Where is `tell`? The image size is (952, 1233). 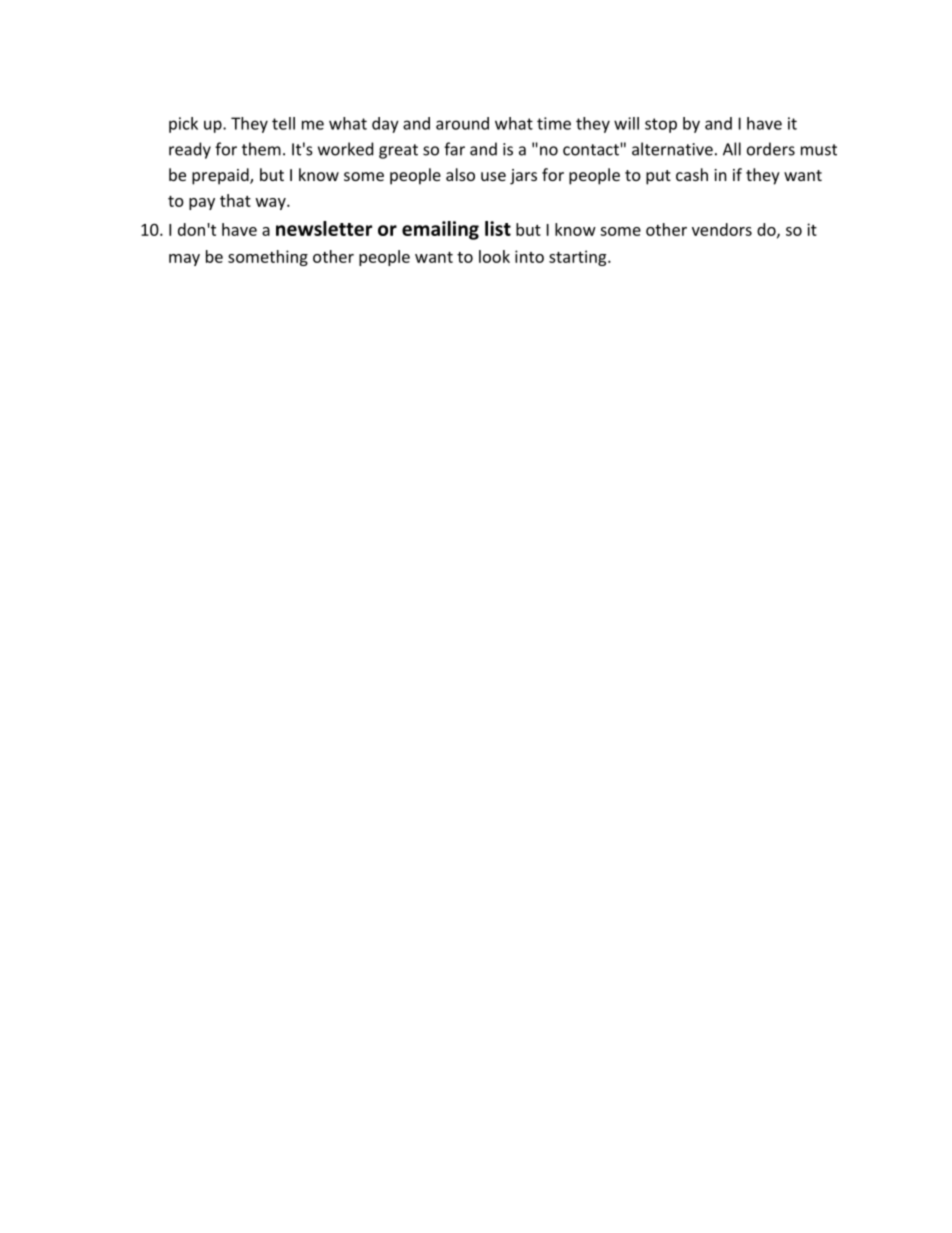
tell is located at coordinates (283, 123).
